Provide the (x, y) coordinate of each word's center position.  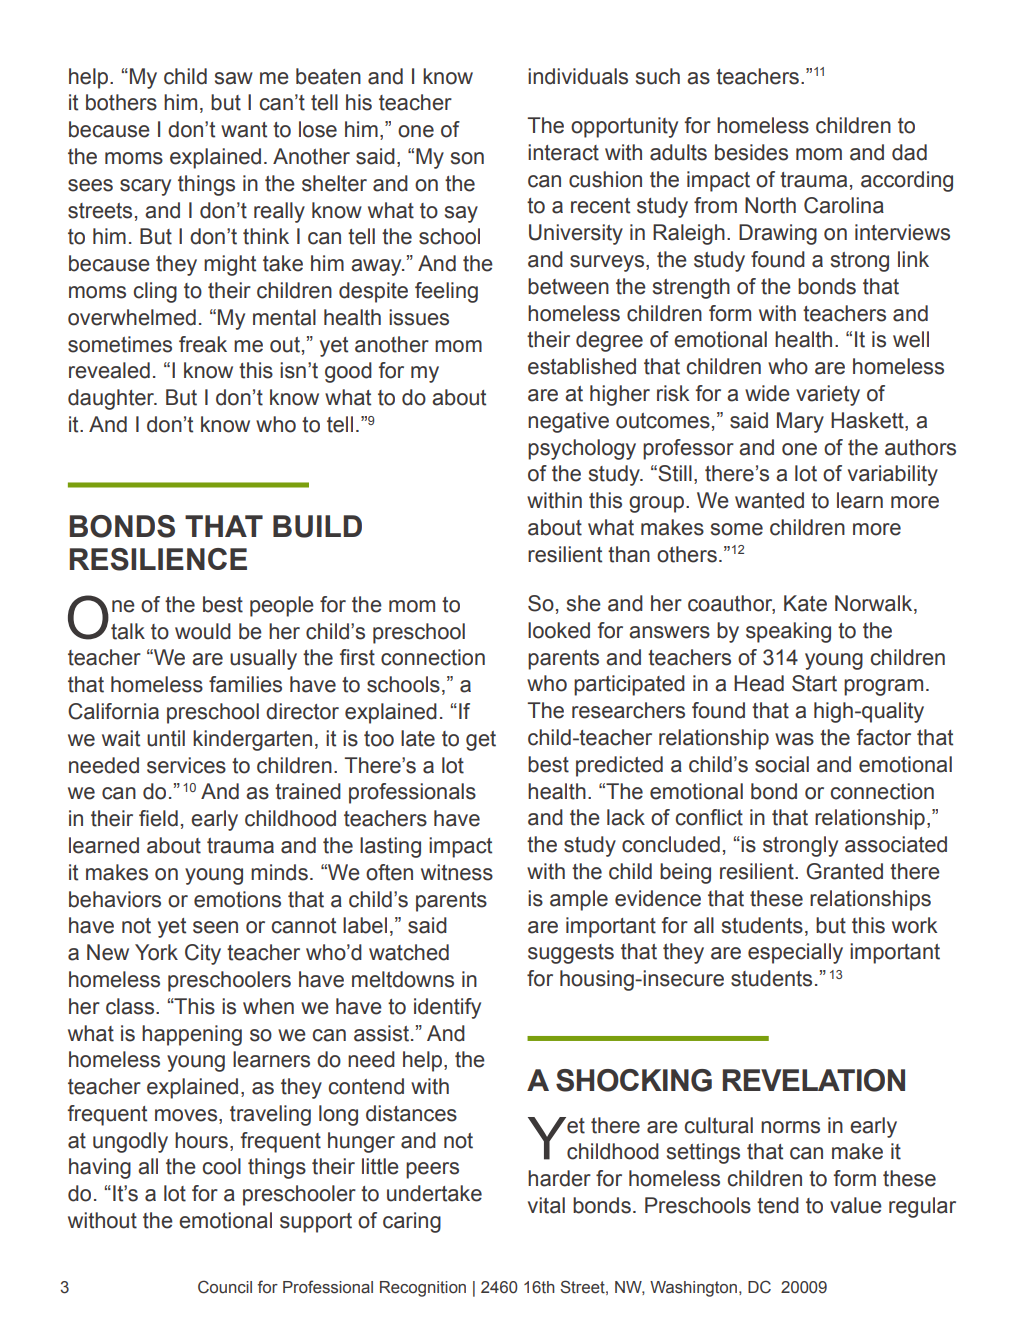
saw (234, 78)
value (856, 1205)
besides (751, 152)
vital (546, 1205)
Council (225, 1287)
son (467, 158)
